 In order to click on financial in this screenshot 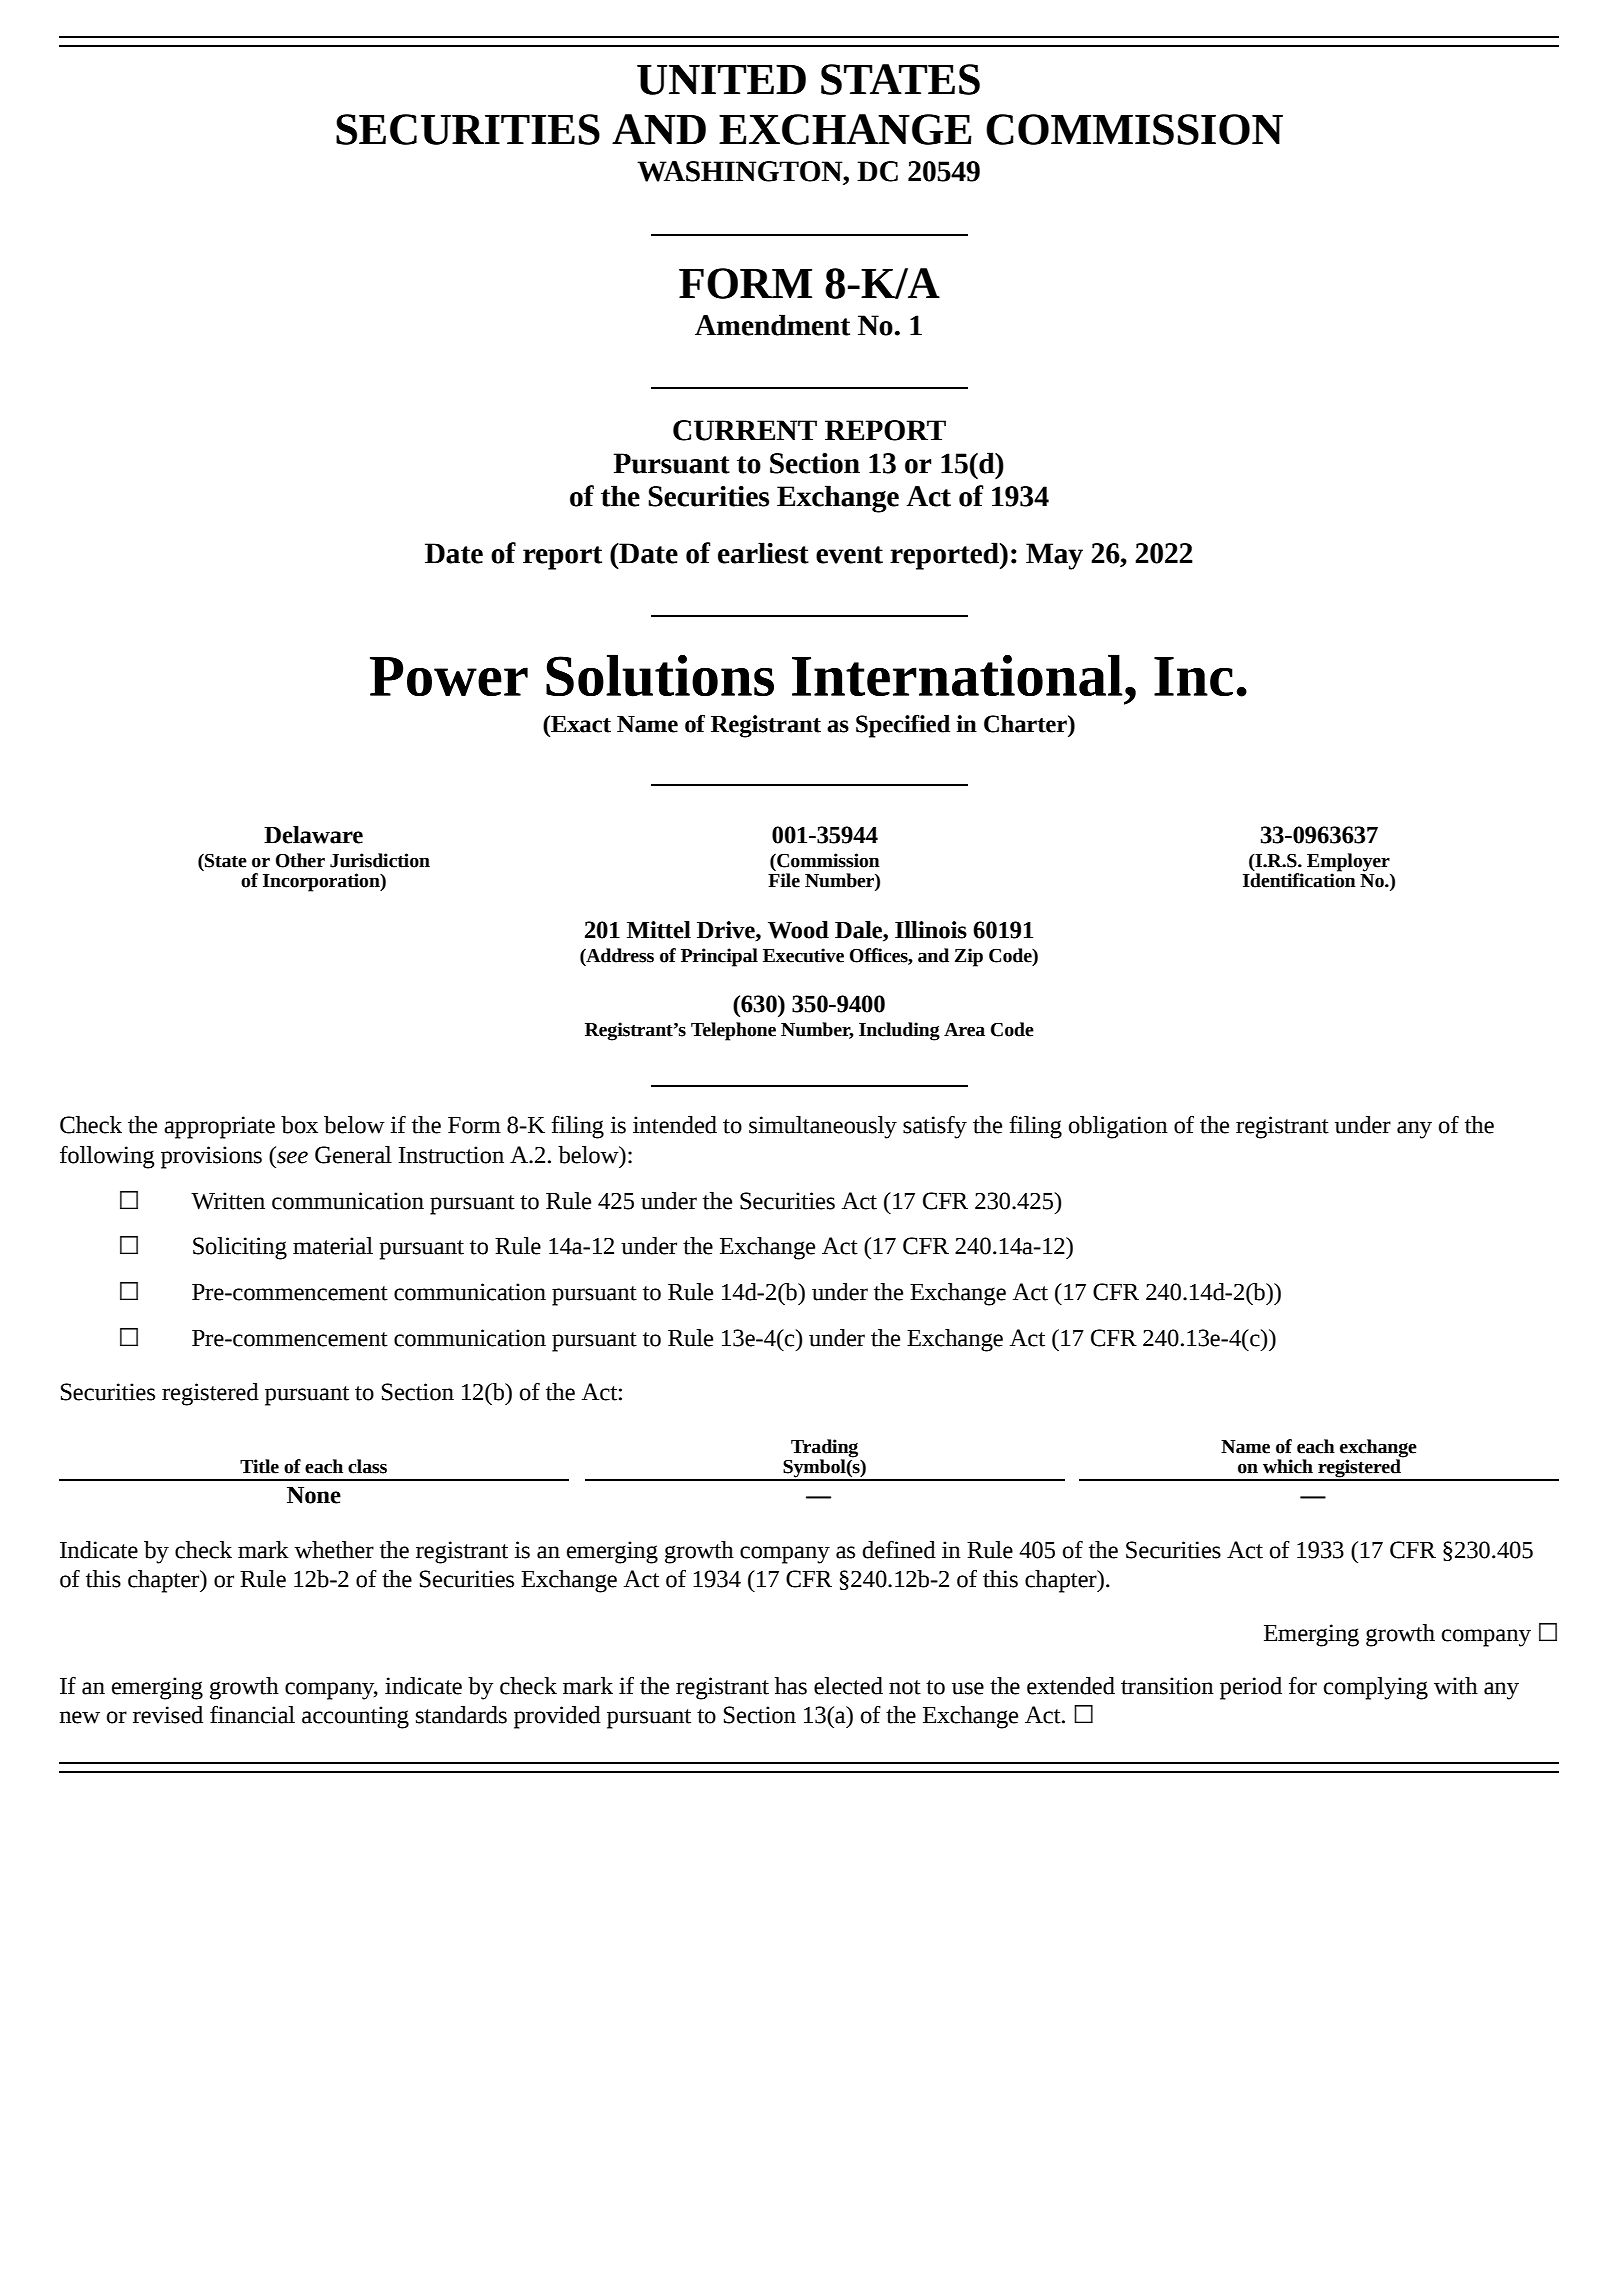, I will do `click(252, 1714)`.
